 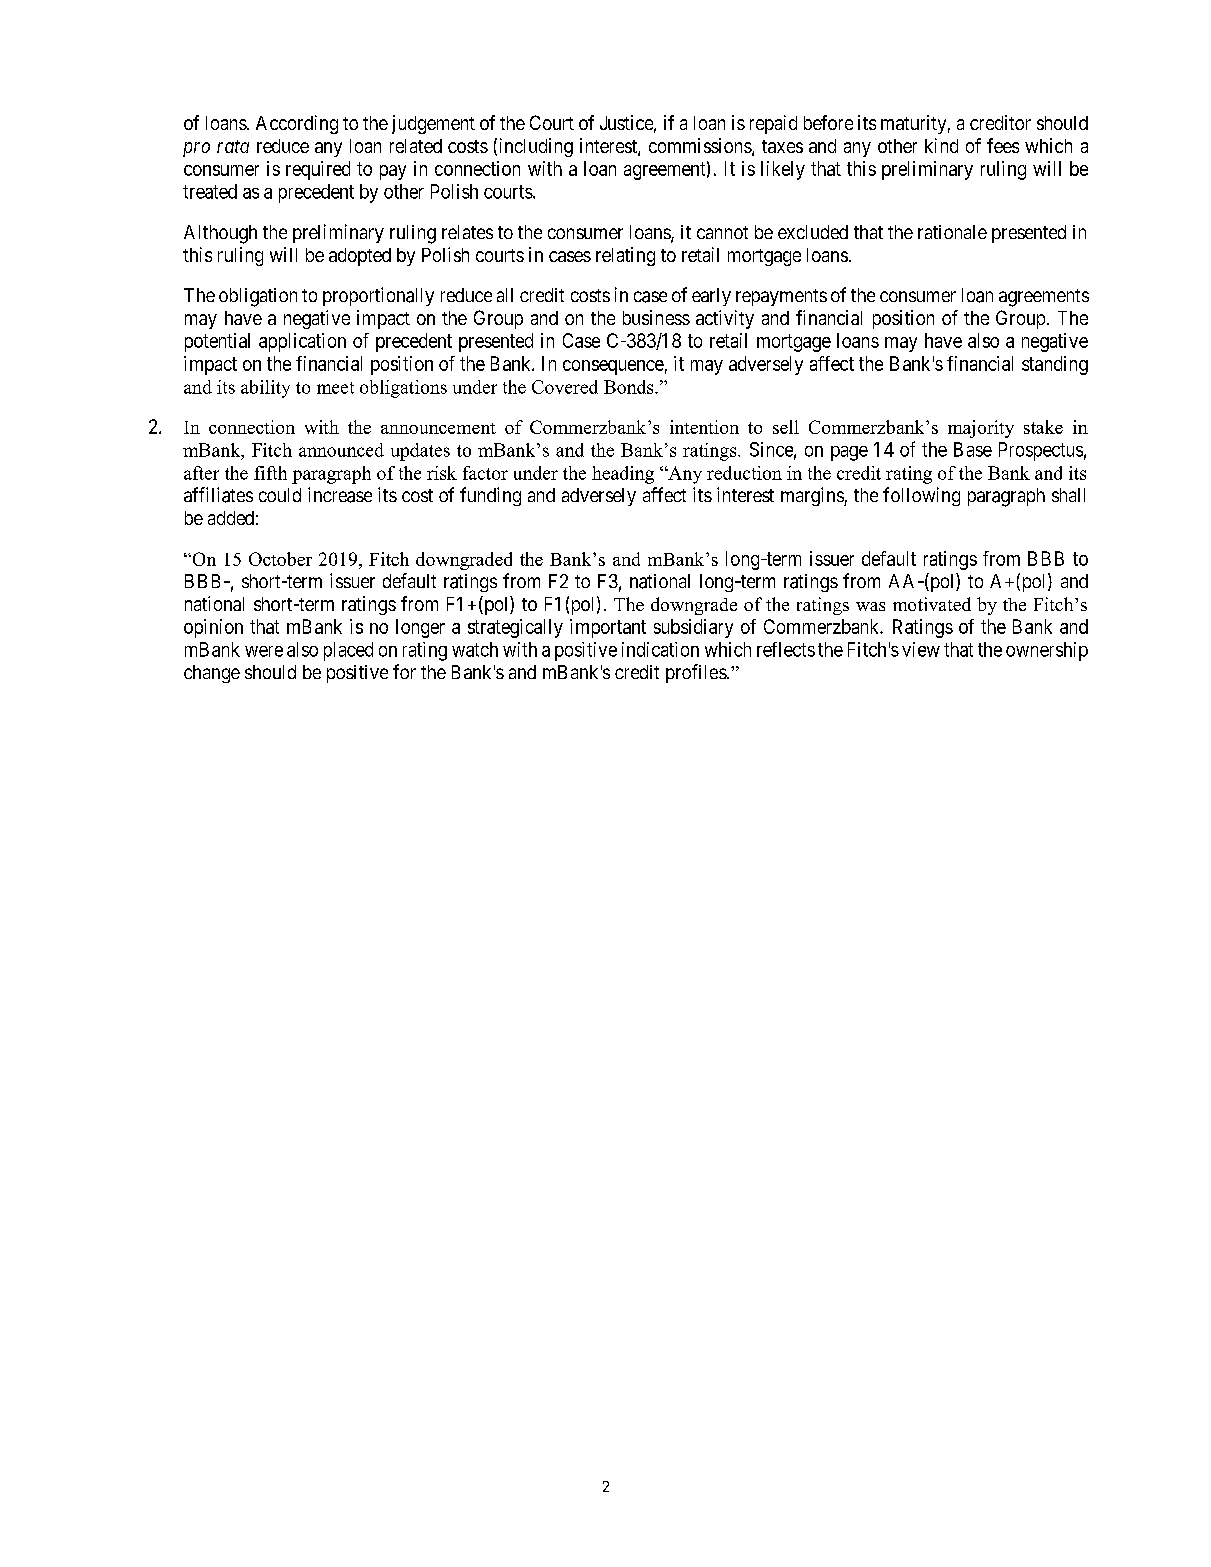 What do you see at coordinates (973, 449) in the page?
I see `Base` at bounding box center [973, 449].
